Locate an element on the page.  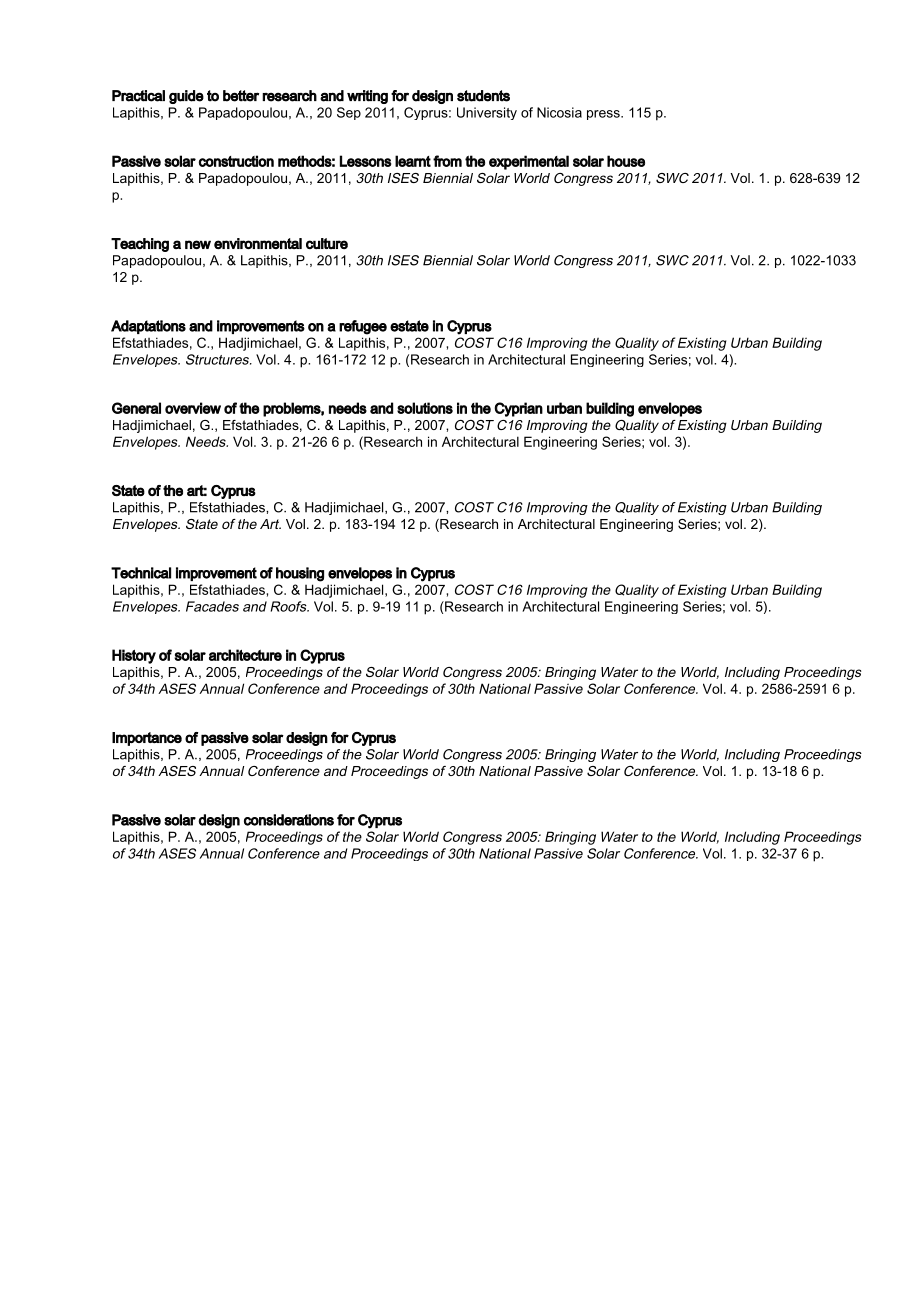
housing is located at coordinates (300, 574).
